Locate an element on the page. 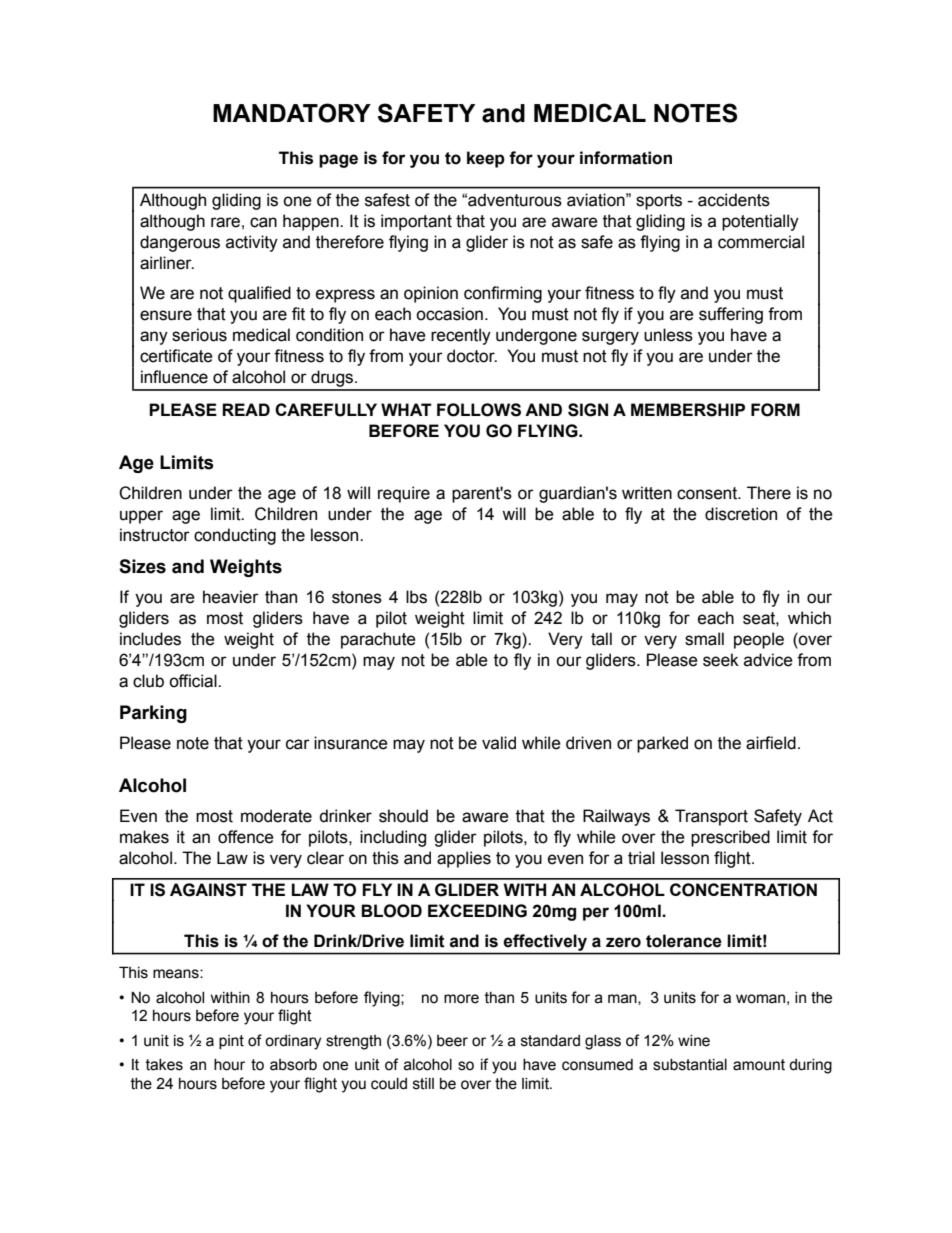 The width and height of the page is (952, 1233). MANDATORY is located at coordinates (292, 113).
